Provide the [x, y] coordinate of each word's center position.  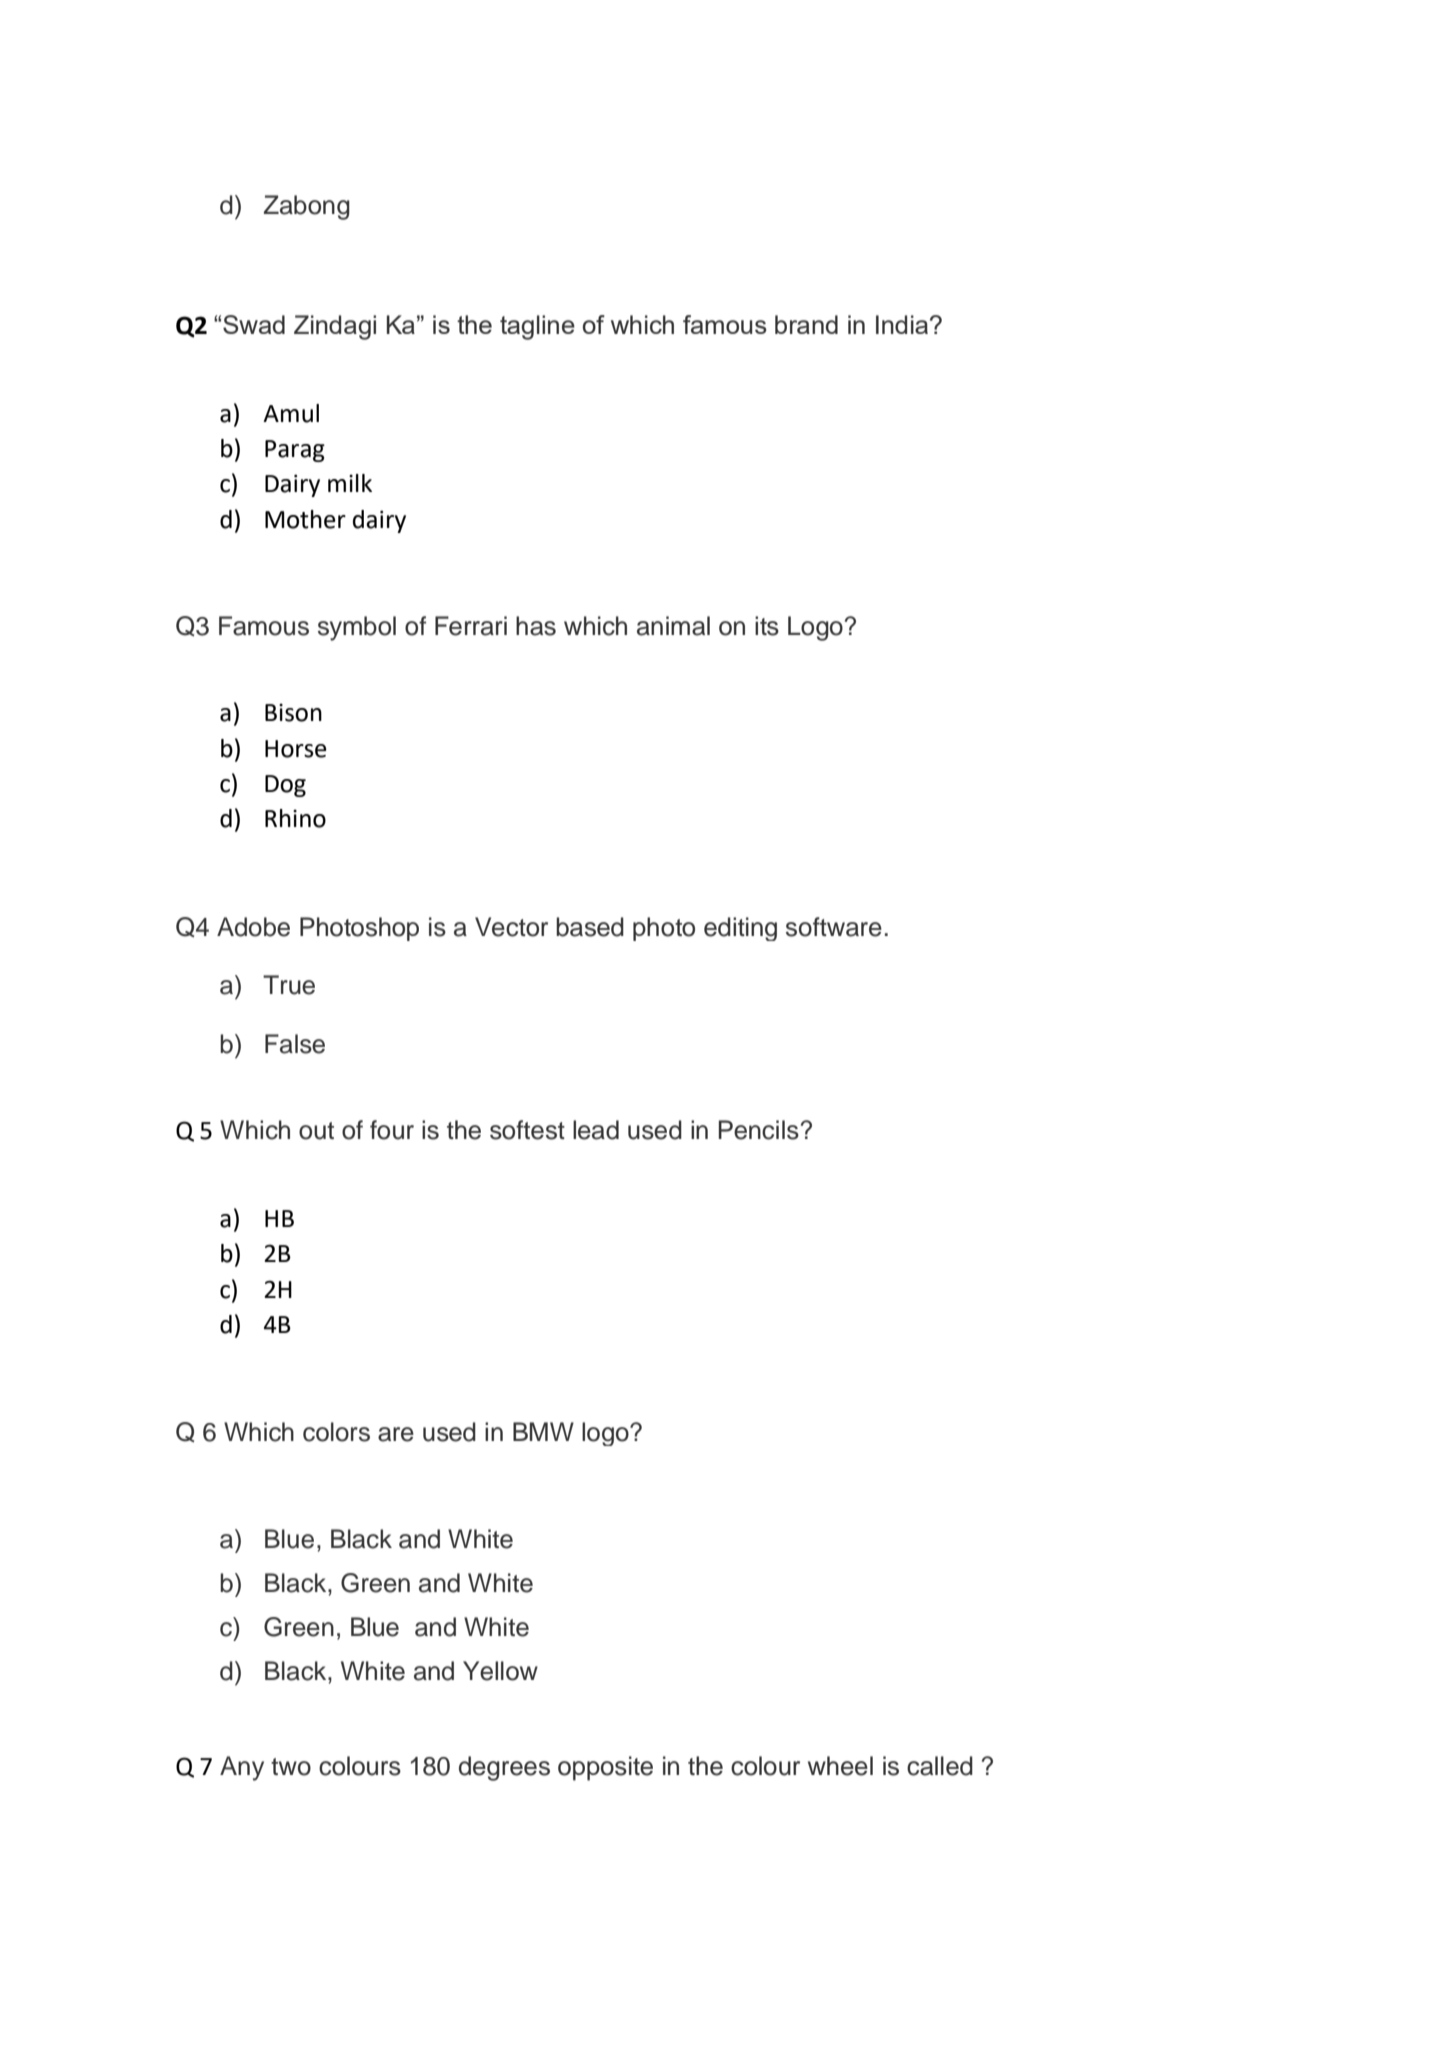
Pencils [759, 1130]
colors [336, 1432]
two [291, 1767]
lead [596, 1130]
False [295, 1044]
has [536, 626]
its [767, 626]
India [902, 324]
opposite [605, 1768]
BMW [543, 1431]
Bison [293, 712]
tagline [537, 327]
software [834, 927]
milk [350, 483]
